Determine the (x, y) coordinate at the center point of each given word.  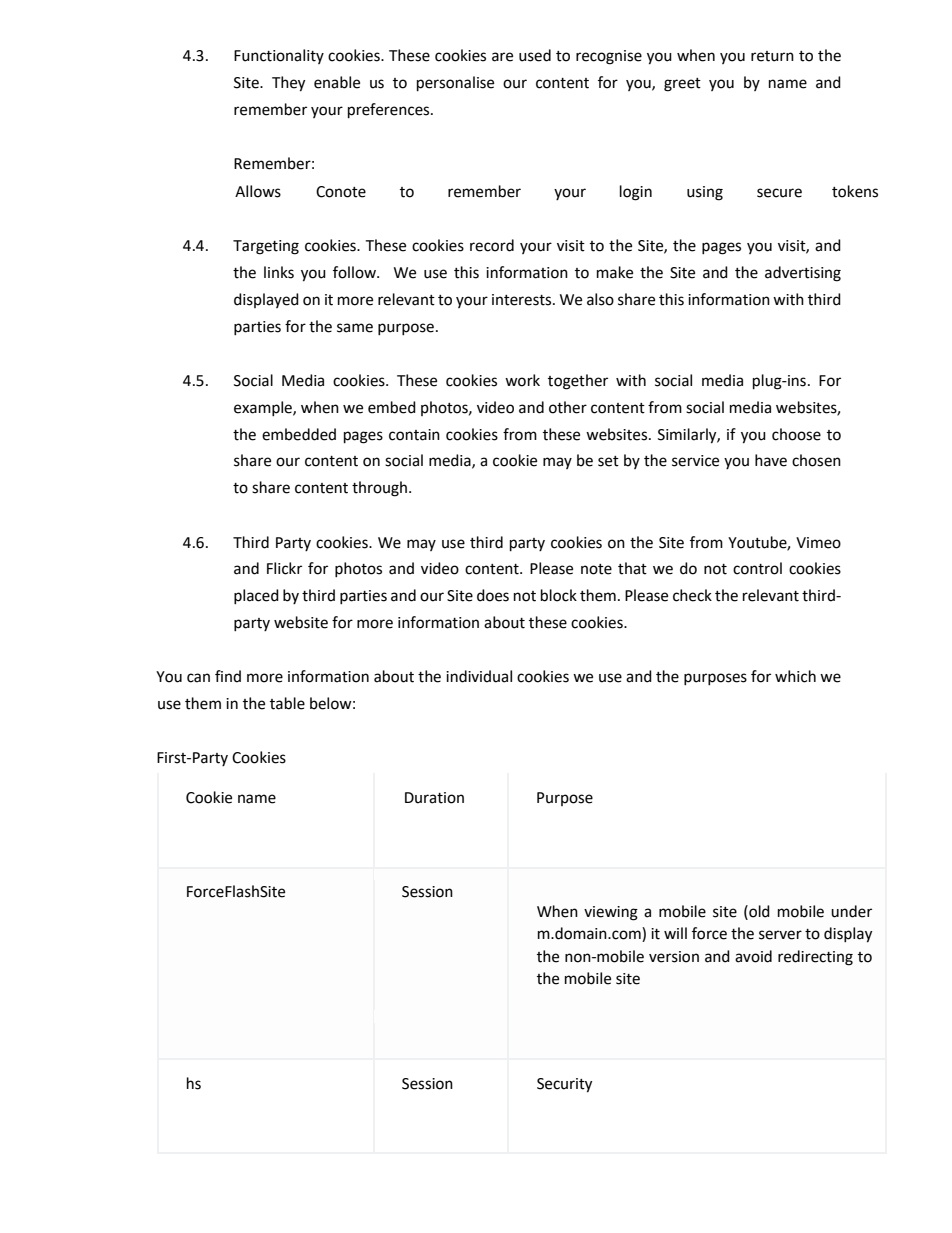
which (795, 676)
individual (479, 676)
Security (564, 1085)
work (522, 380)
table (287, 703)
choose (796, 434)
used (535, 55)
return (772, 56)
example (264, 408)
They (288, 84)
